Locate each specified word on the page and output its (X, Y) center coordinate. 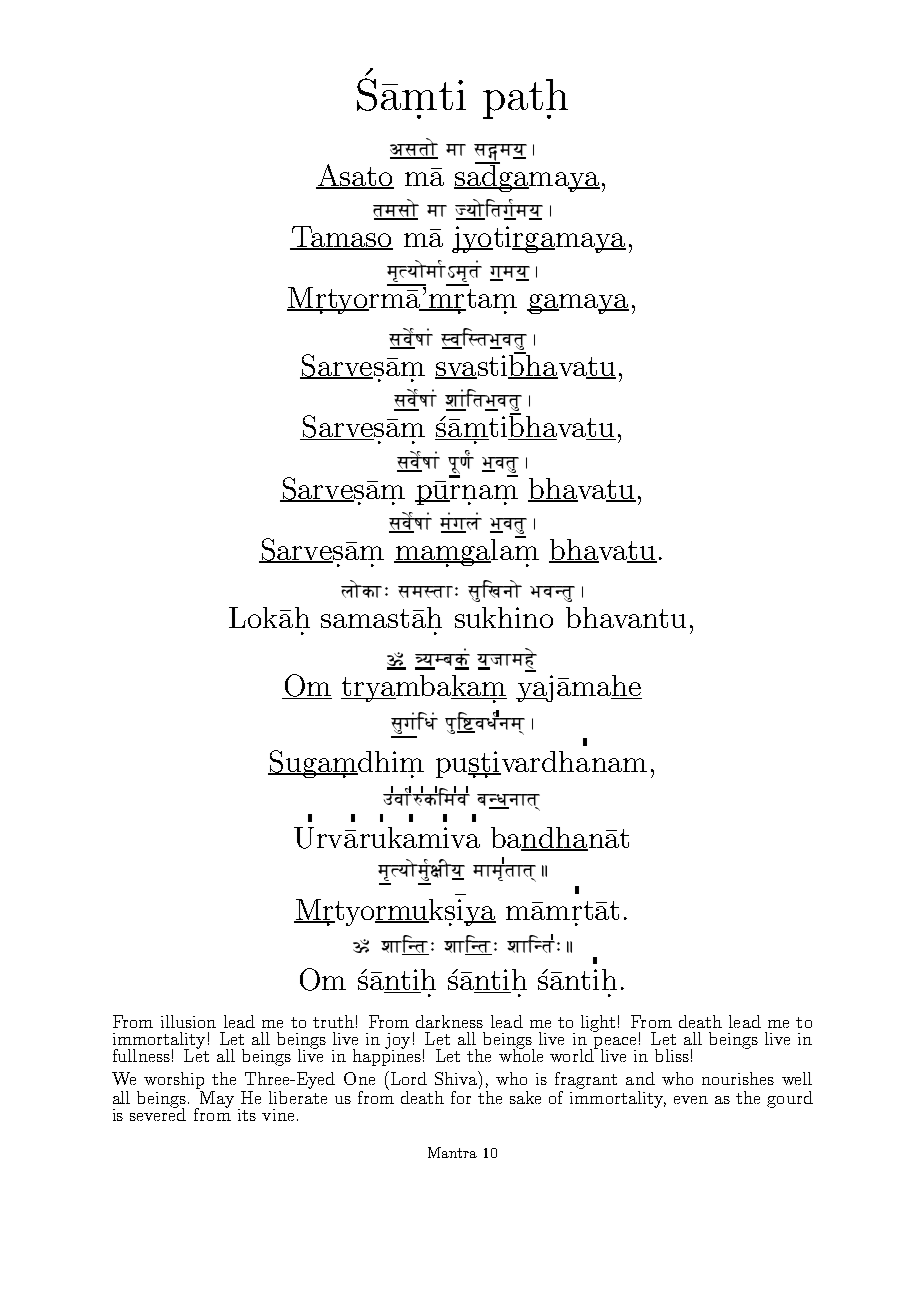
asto (414, 148)
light (598, 1023)
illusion (188, 1021)
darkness (449, 1021)
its (247, 1115)
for (461, 1097)
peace (613, 1044)
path (525, 99)
